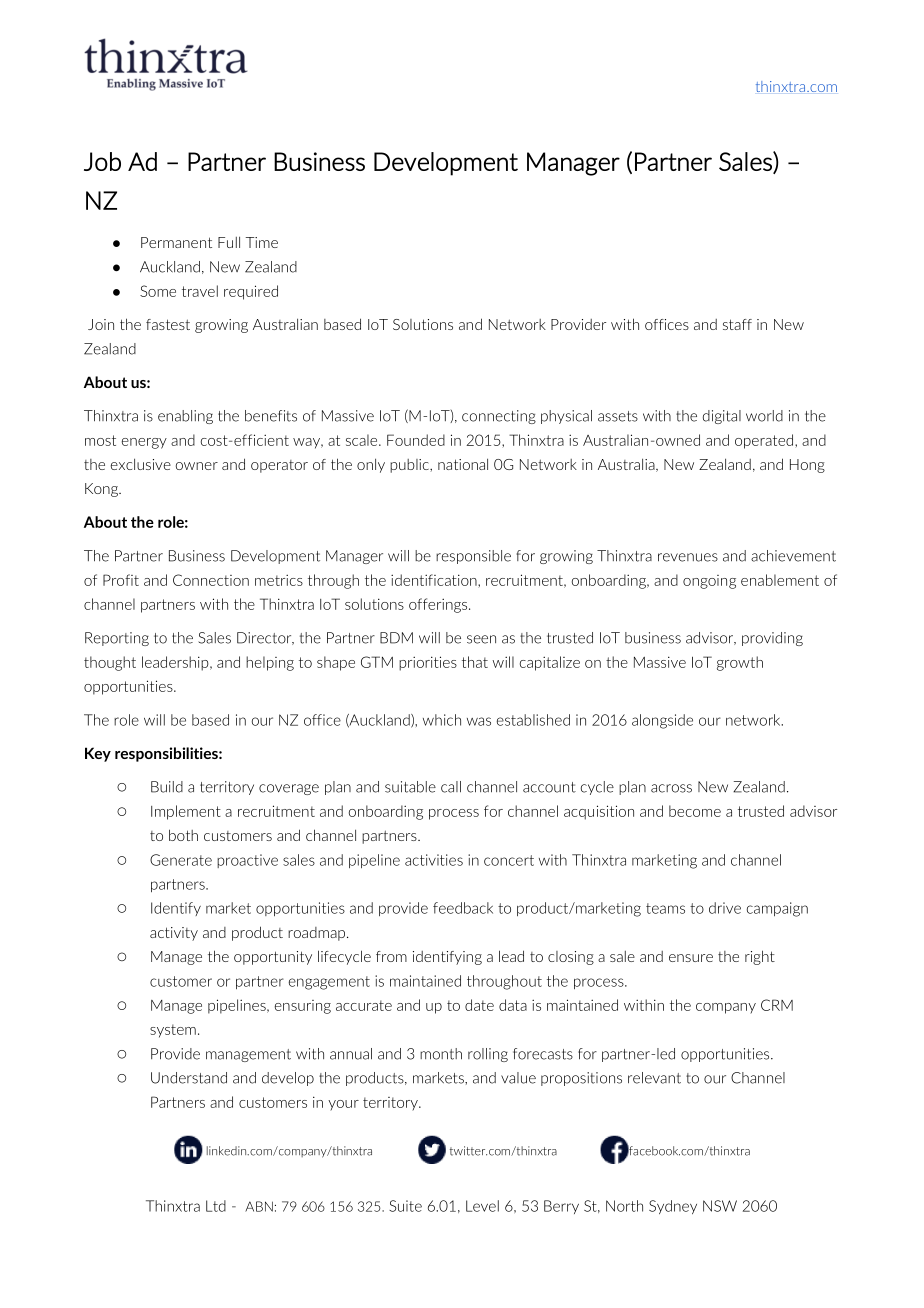 This image has width=924, height=1308. Describe the element at coordinates (185, 417) in the image. I see `enabling` at that location.
